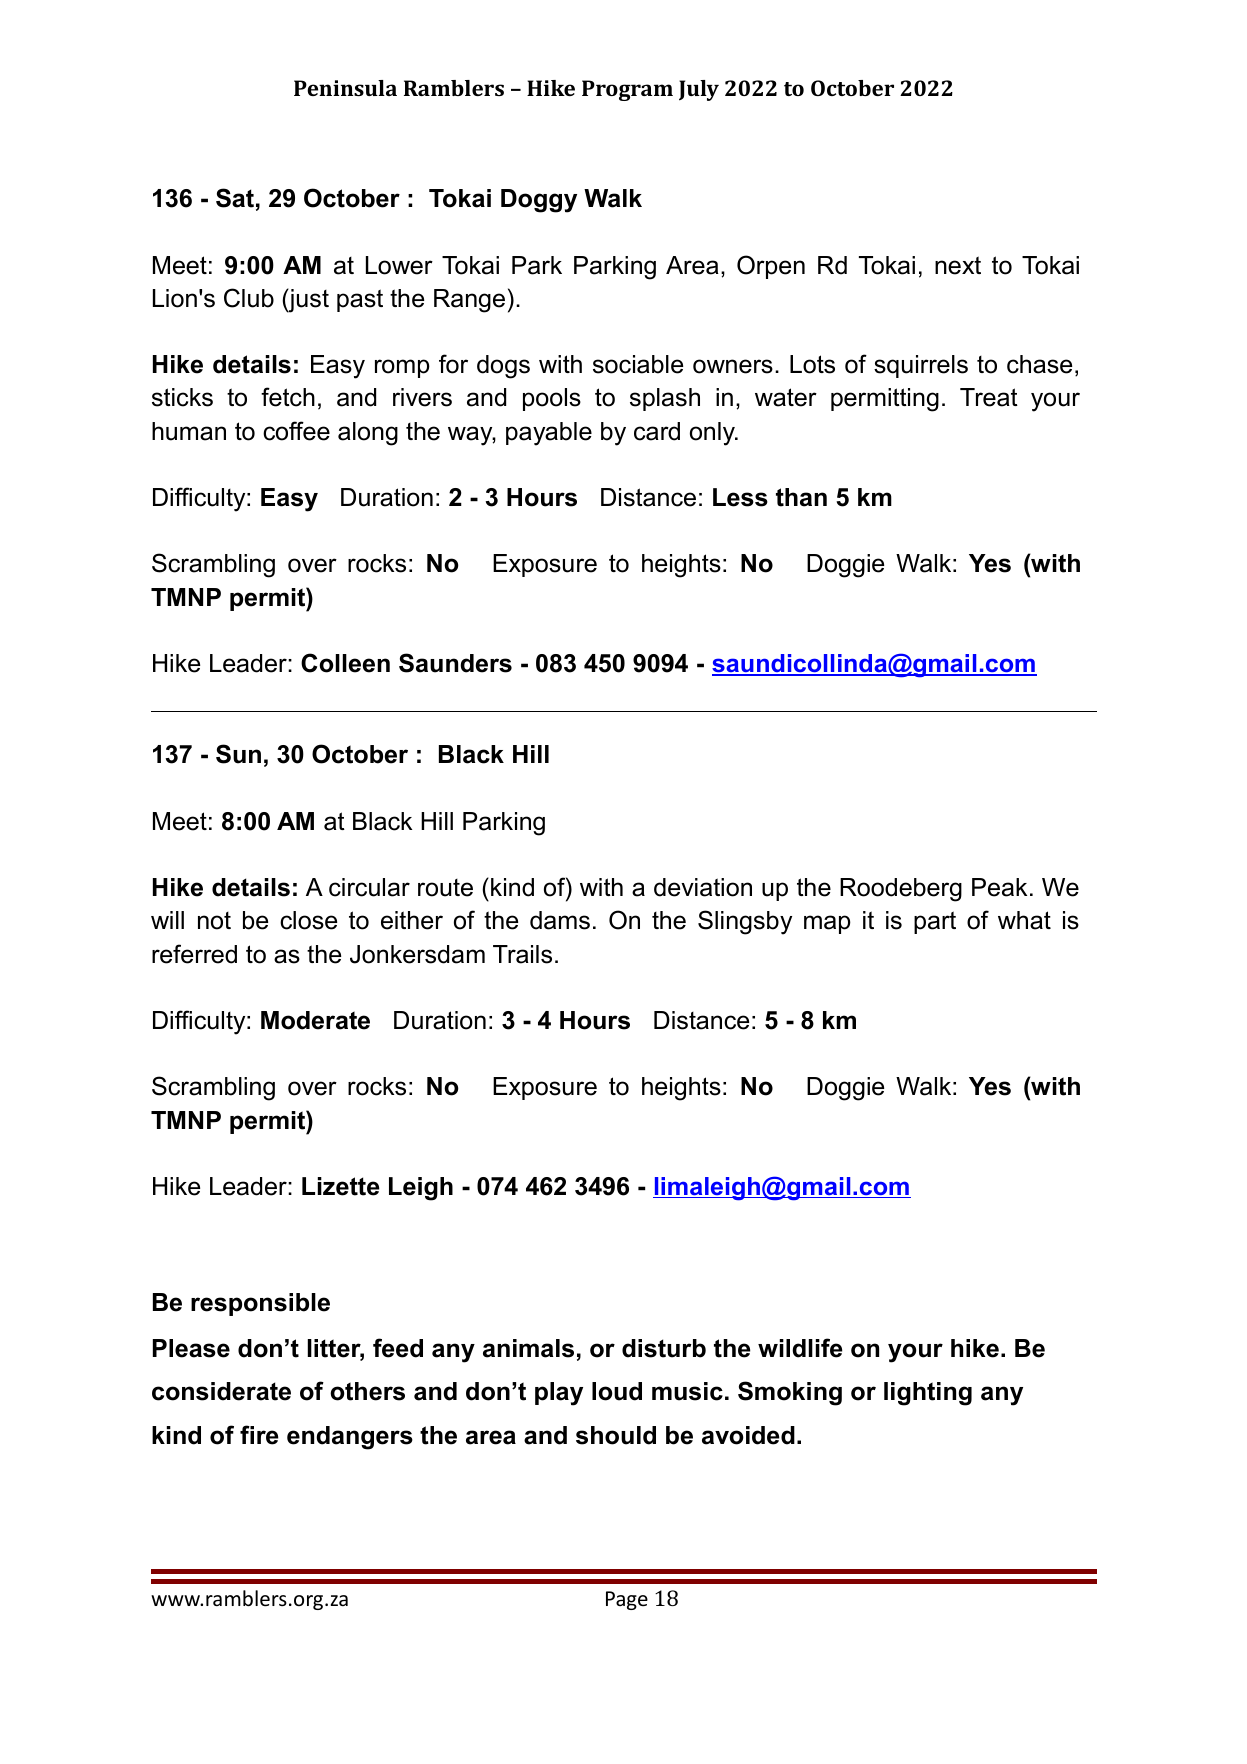 This screenshot has width=1247, height=1764. What do you see at coordinates (627, 90) in the screenshot?
I see `Program` at bounding box center [627, 90].
